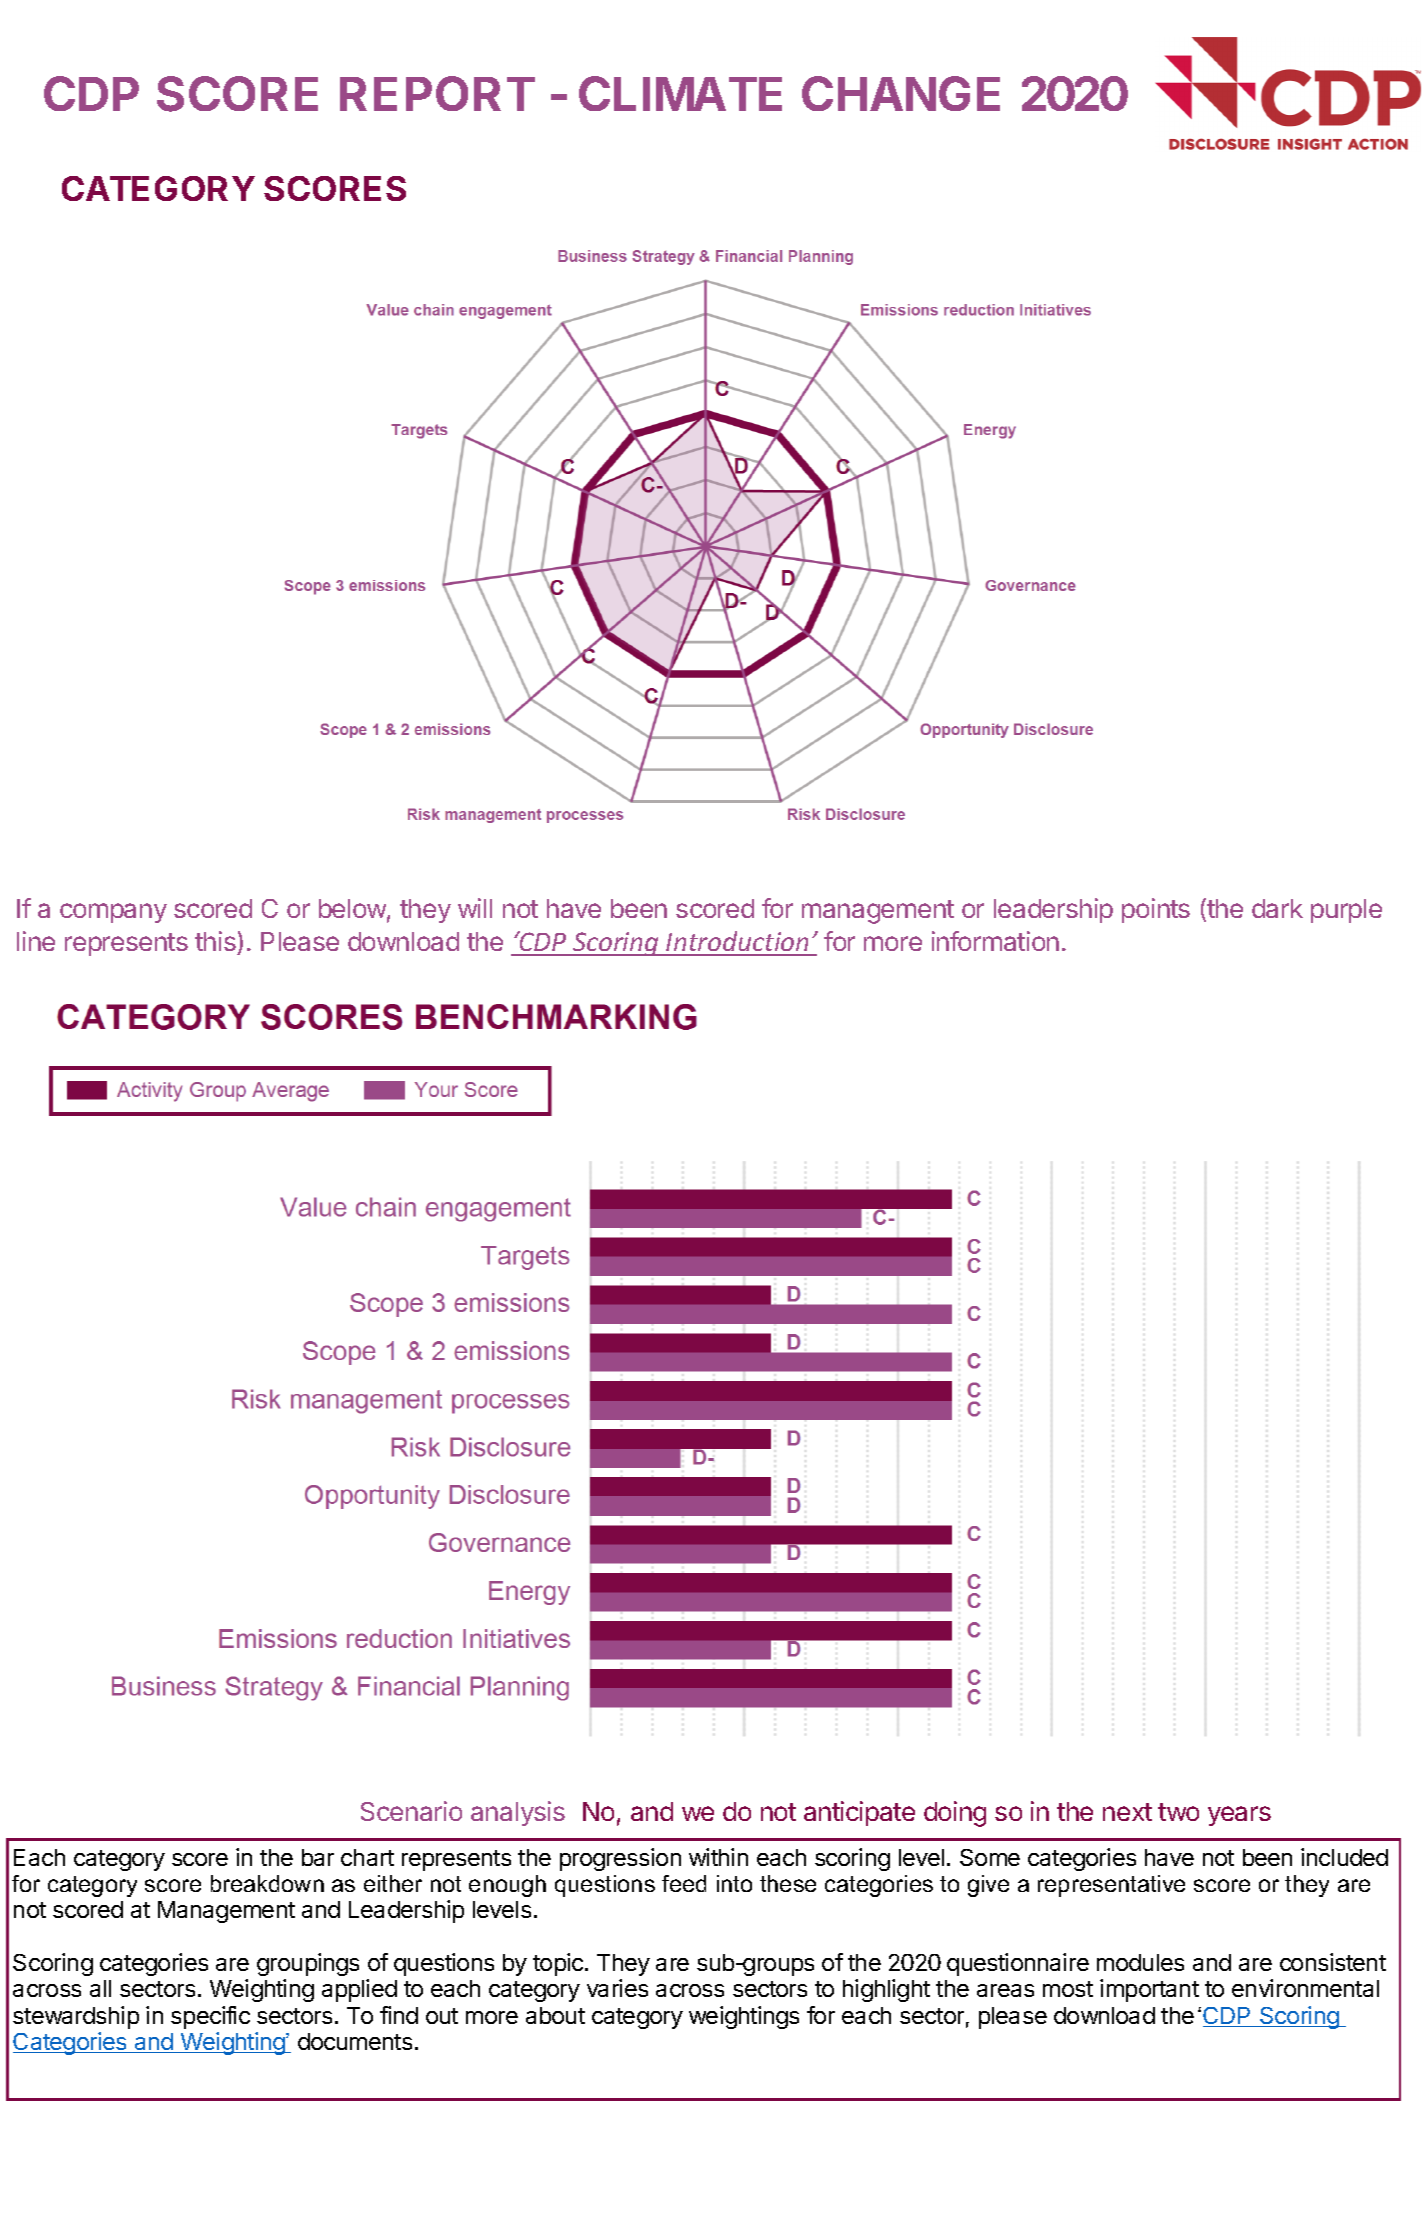 This screenshot has width=1427, height=2217. What do you see at coordinates (1149, 1990) in the screenshot?
I see `important` at bounding box center [1149, 1990].
